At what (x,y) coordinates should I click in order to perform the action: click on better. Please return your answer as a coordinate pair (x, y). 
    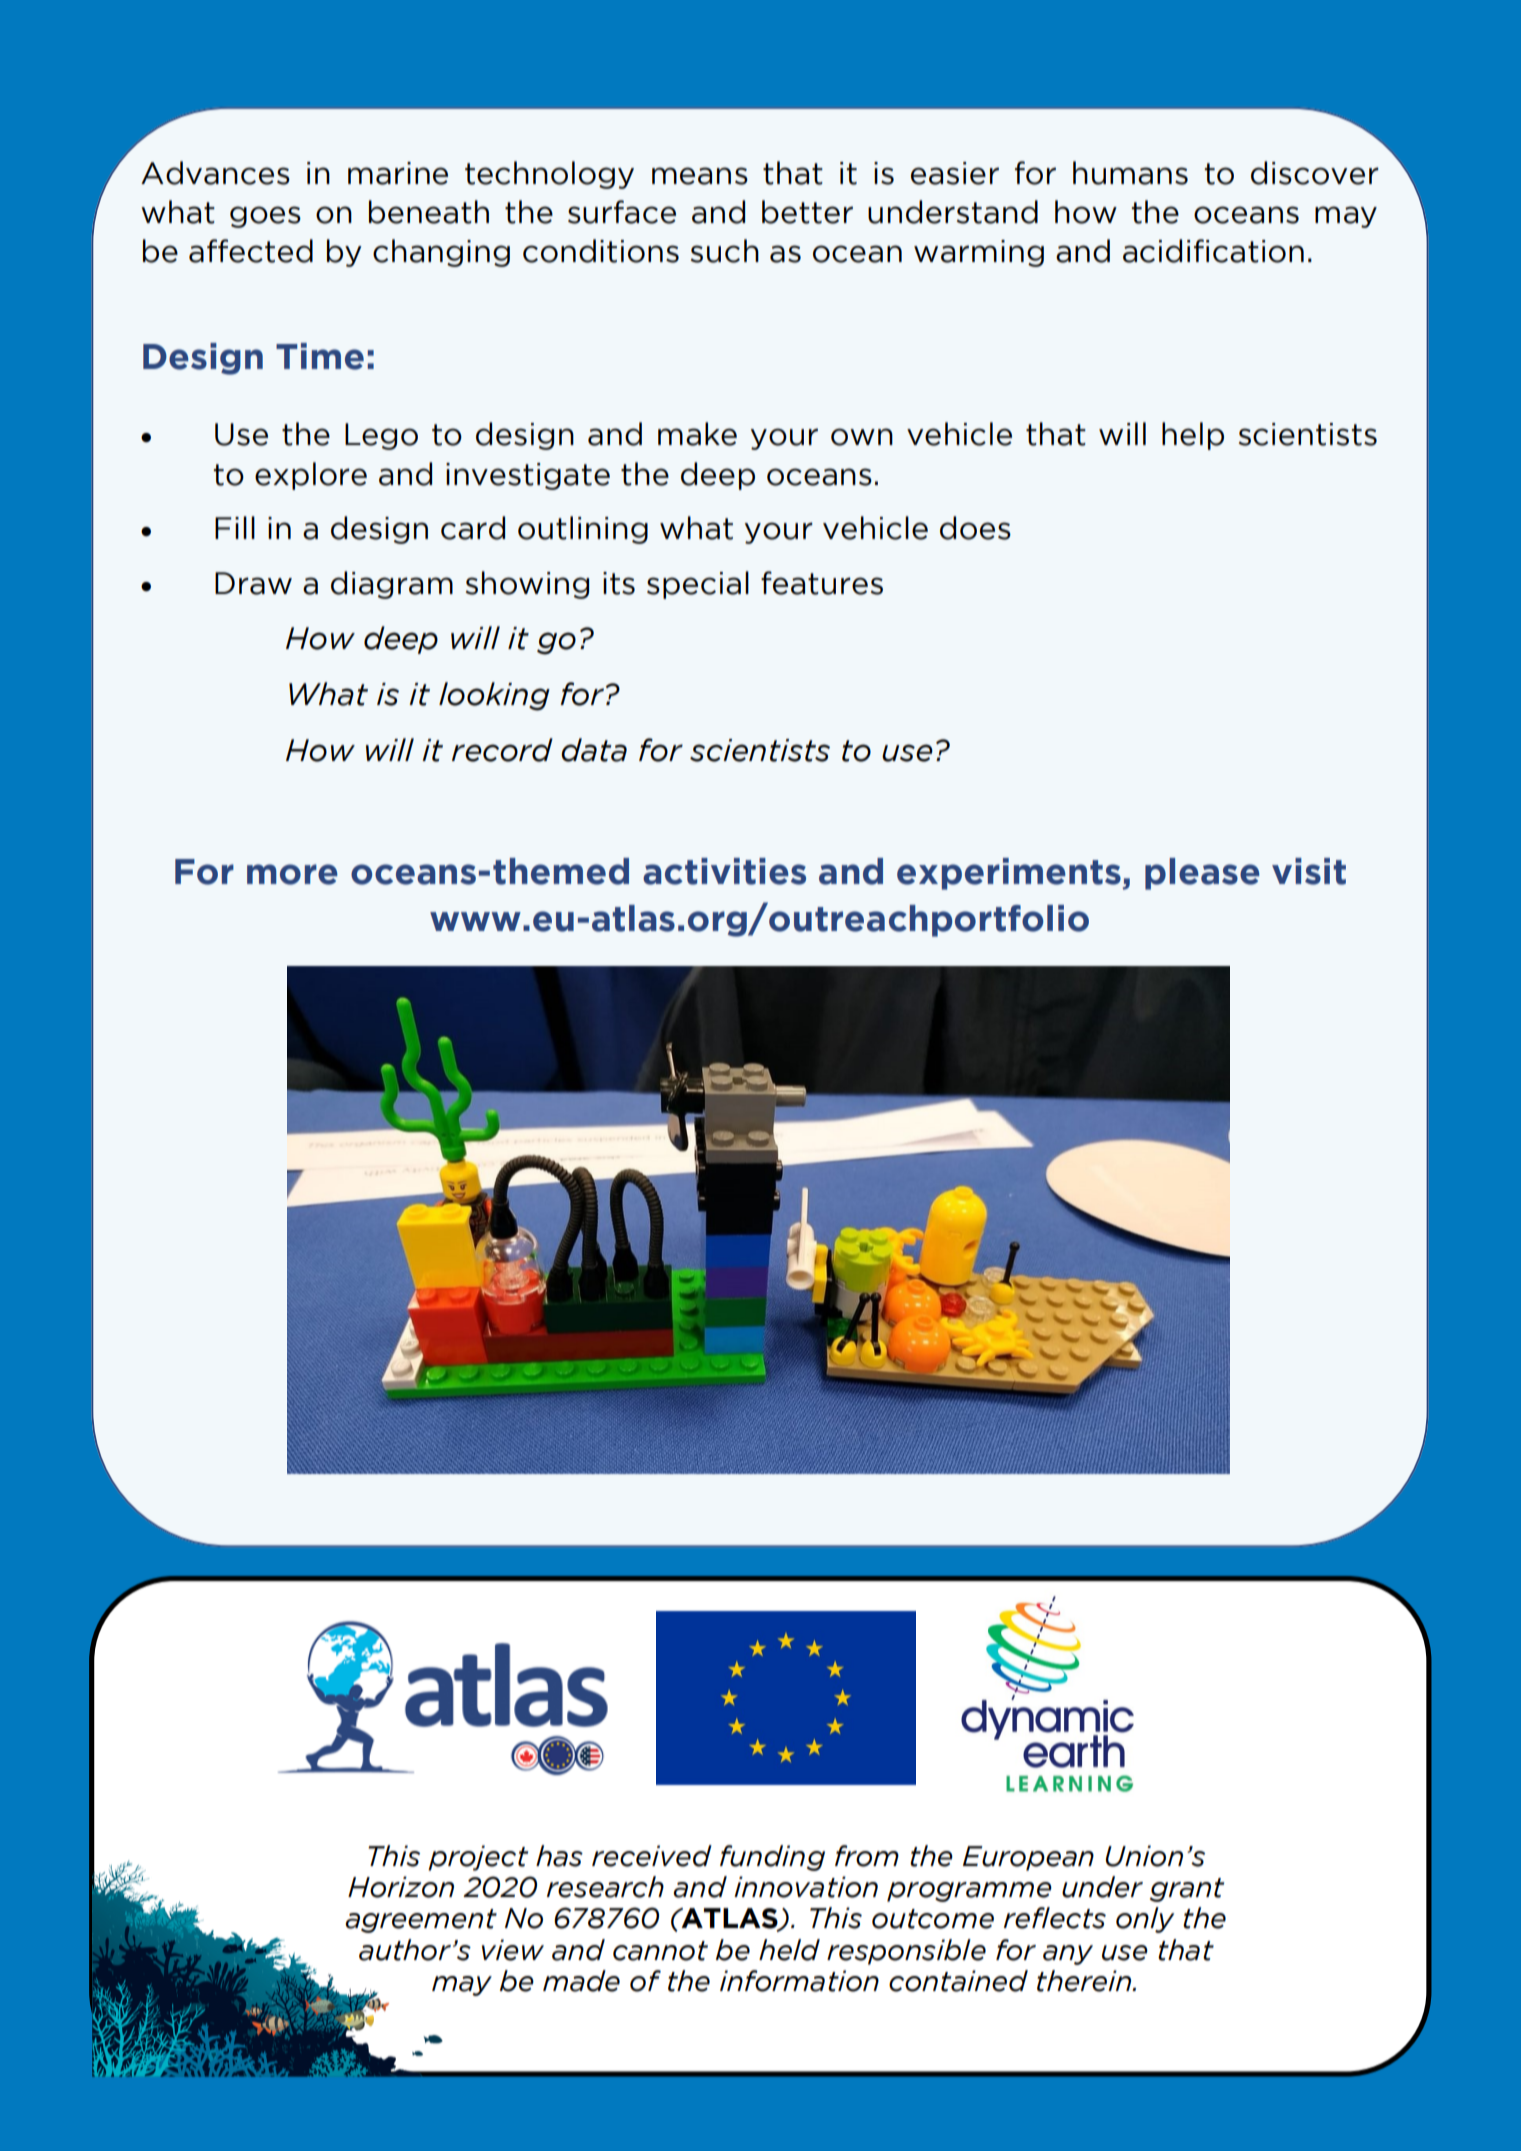
    Looking at the image, I should click on (807, 212).
